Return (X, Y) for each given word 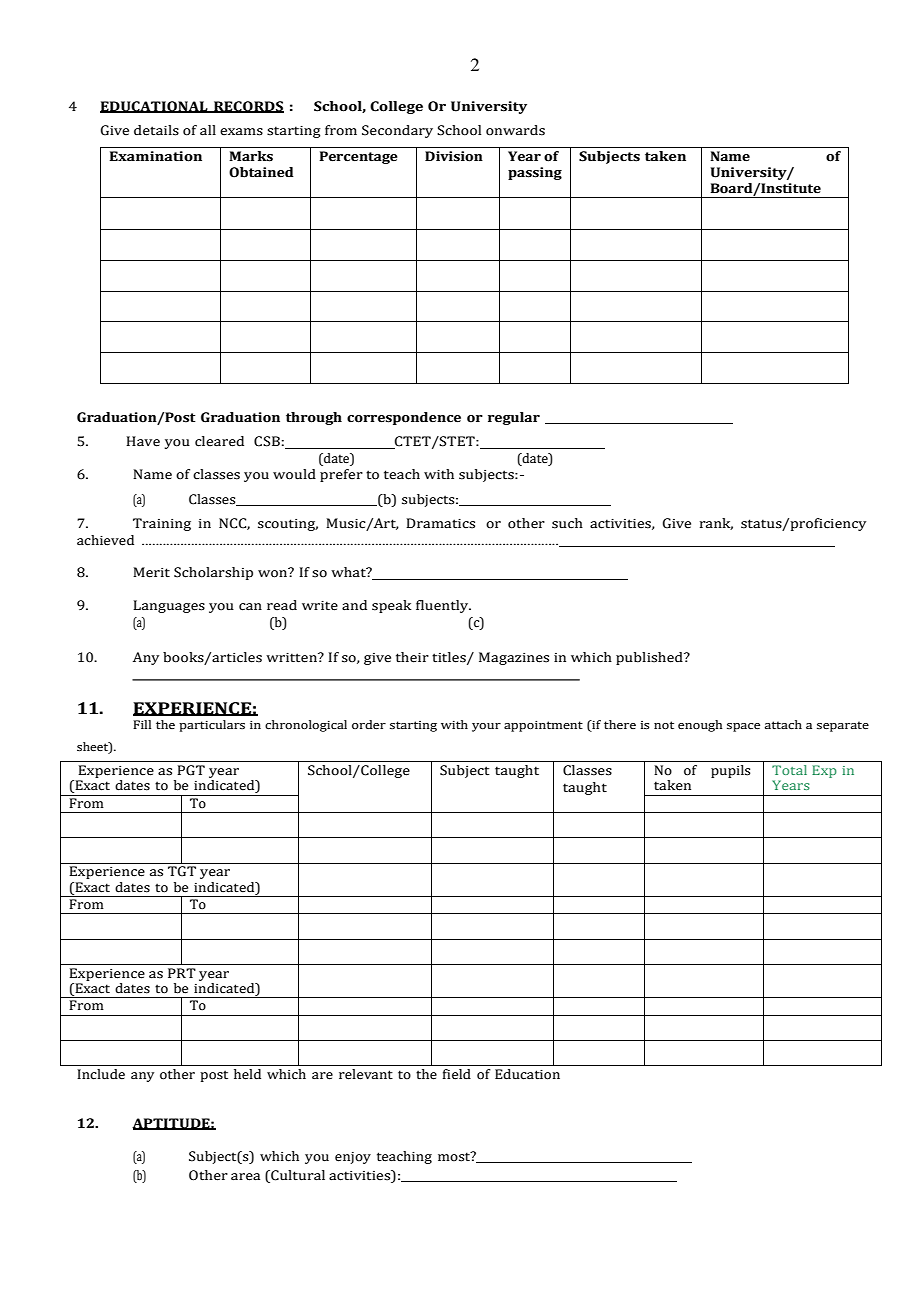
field (457, 1074)
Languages (169, 606)
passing (535, 173)
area (245, 1177)
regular (514, 418)
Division (454, 156)
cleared (219, 441)
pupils (730, 771)
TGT (182, 871)
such (567, 523)
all (208, 130)
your (486, 727)
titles (450, 658)
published (650, 658)
